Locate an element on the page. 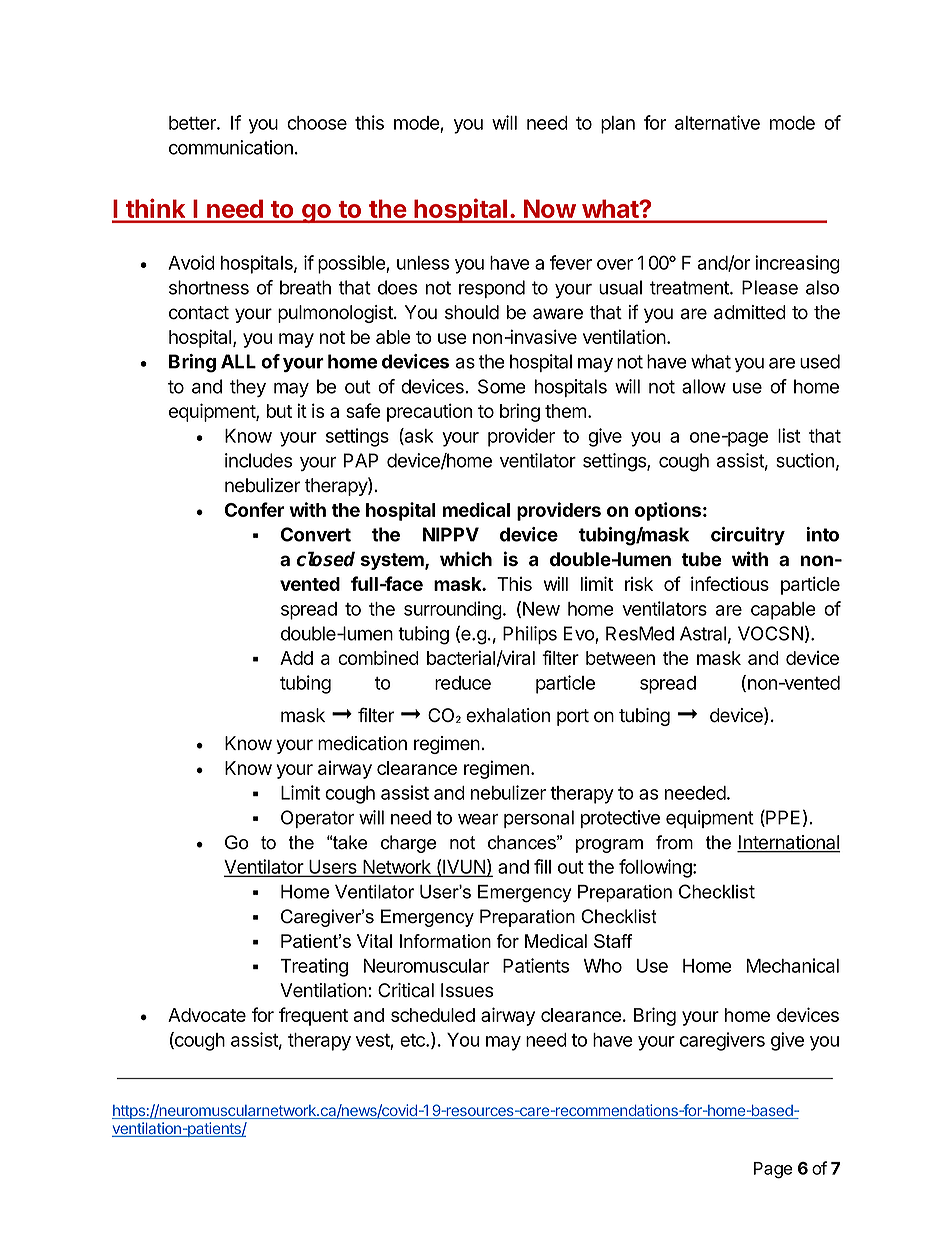  includes is located at coordinates (258, 460).
